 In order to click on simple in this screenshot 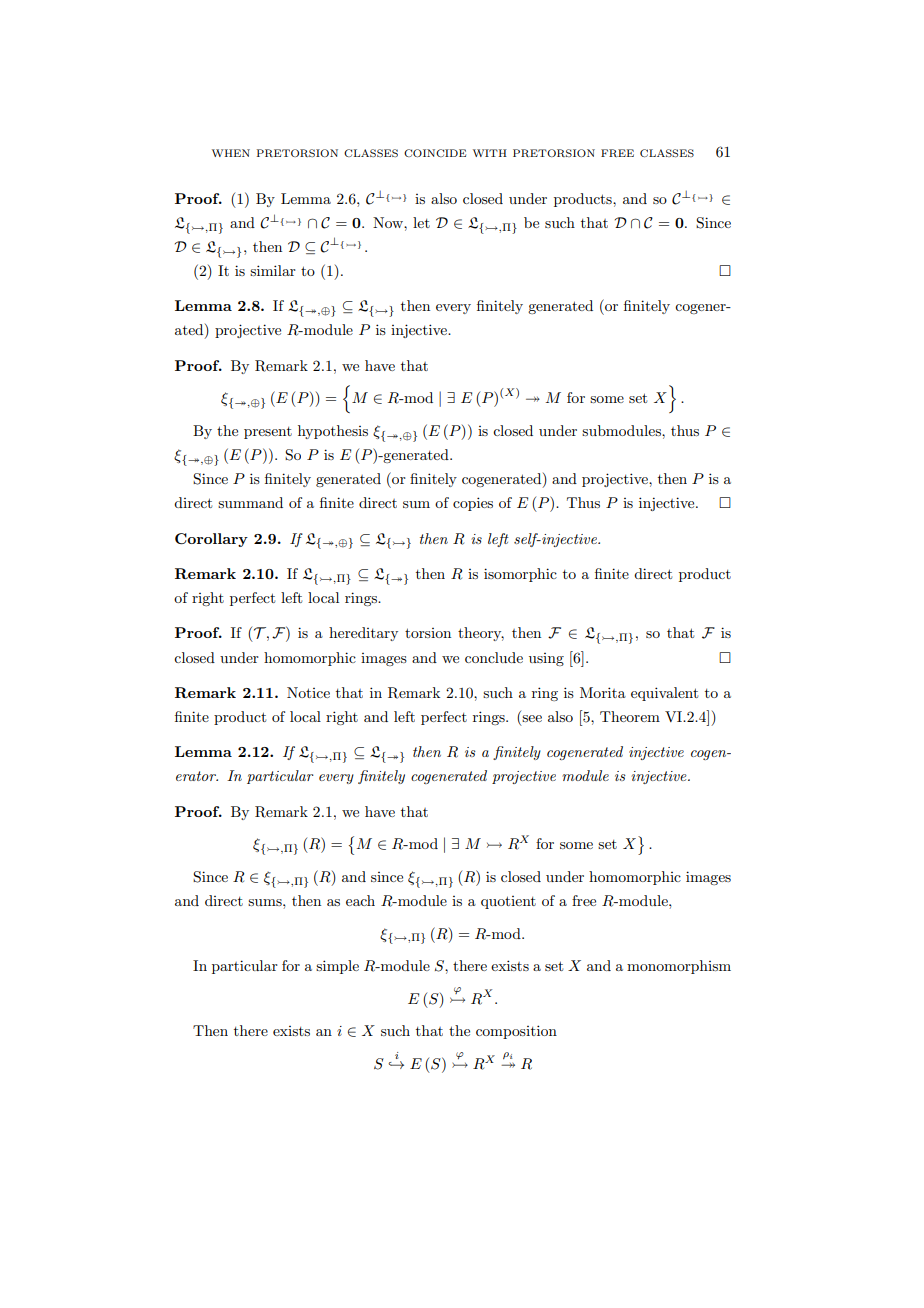, I will do `click(337, 967)`.
